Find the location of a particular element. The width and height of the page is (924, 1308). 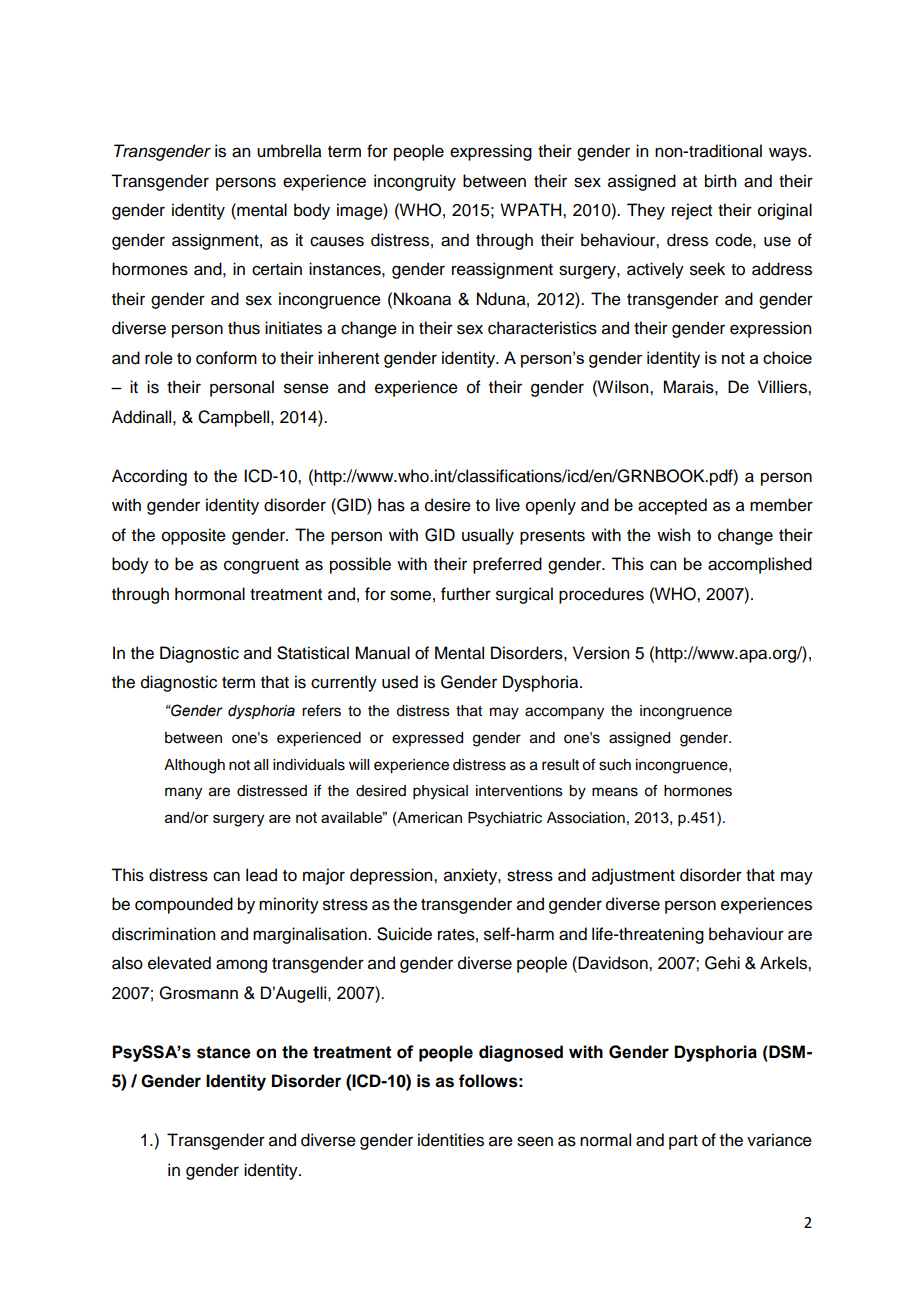

opposite is located at coordinates (194, 536).
